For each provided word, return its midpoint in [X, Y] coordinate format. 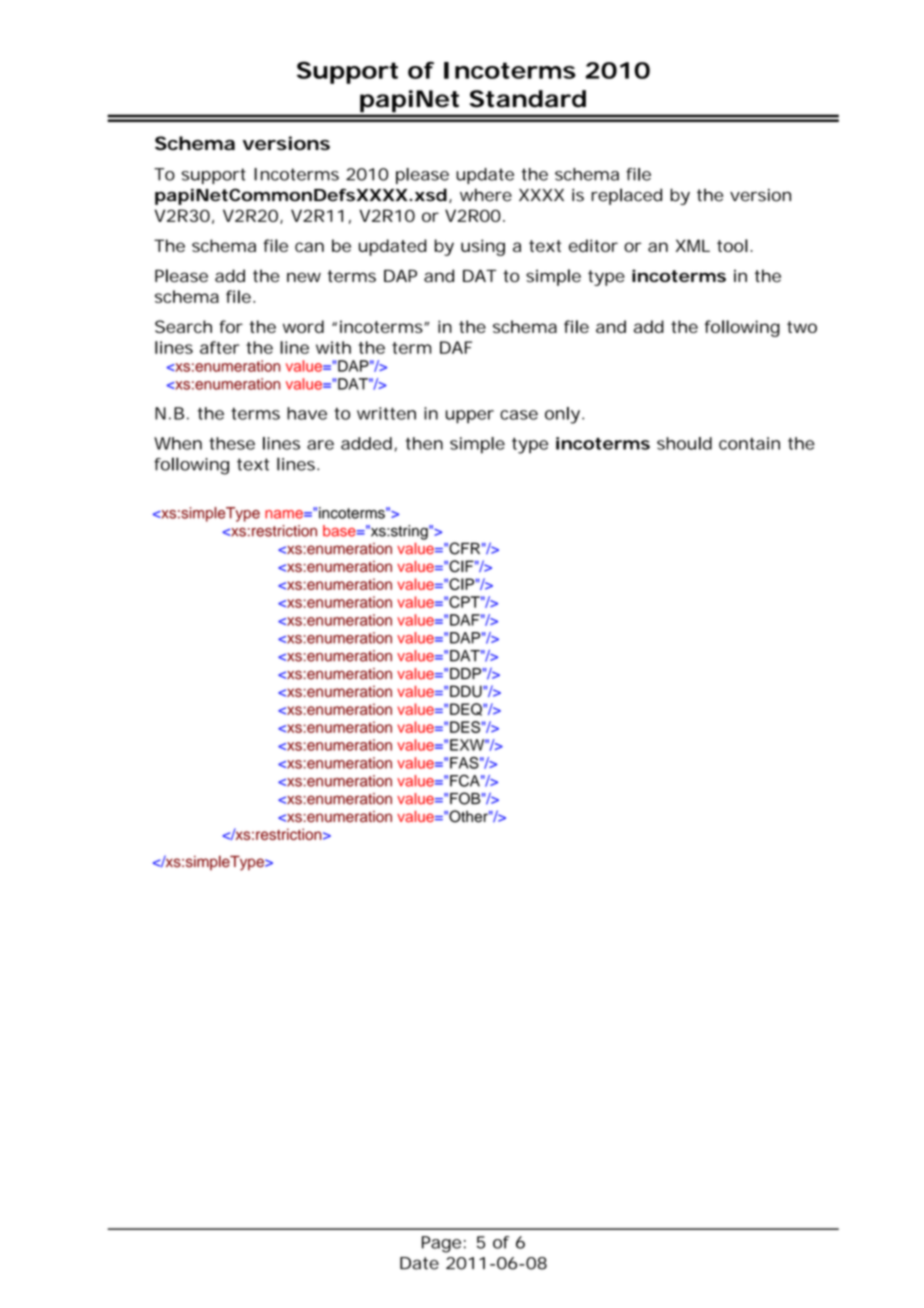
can [309, 247]
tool [732, 245]
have [307, 413]
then [424, 443]
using [483, 247]
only [562, 415]
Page [441, 1244]
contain [749, 443]
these [232, 443]
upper [470, 417]
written [386, 413]
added [366, 443]
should [684, 443]
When [178, 443]
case [519, 415]
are [320, 445]
